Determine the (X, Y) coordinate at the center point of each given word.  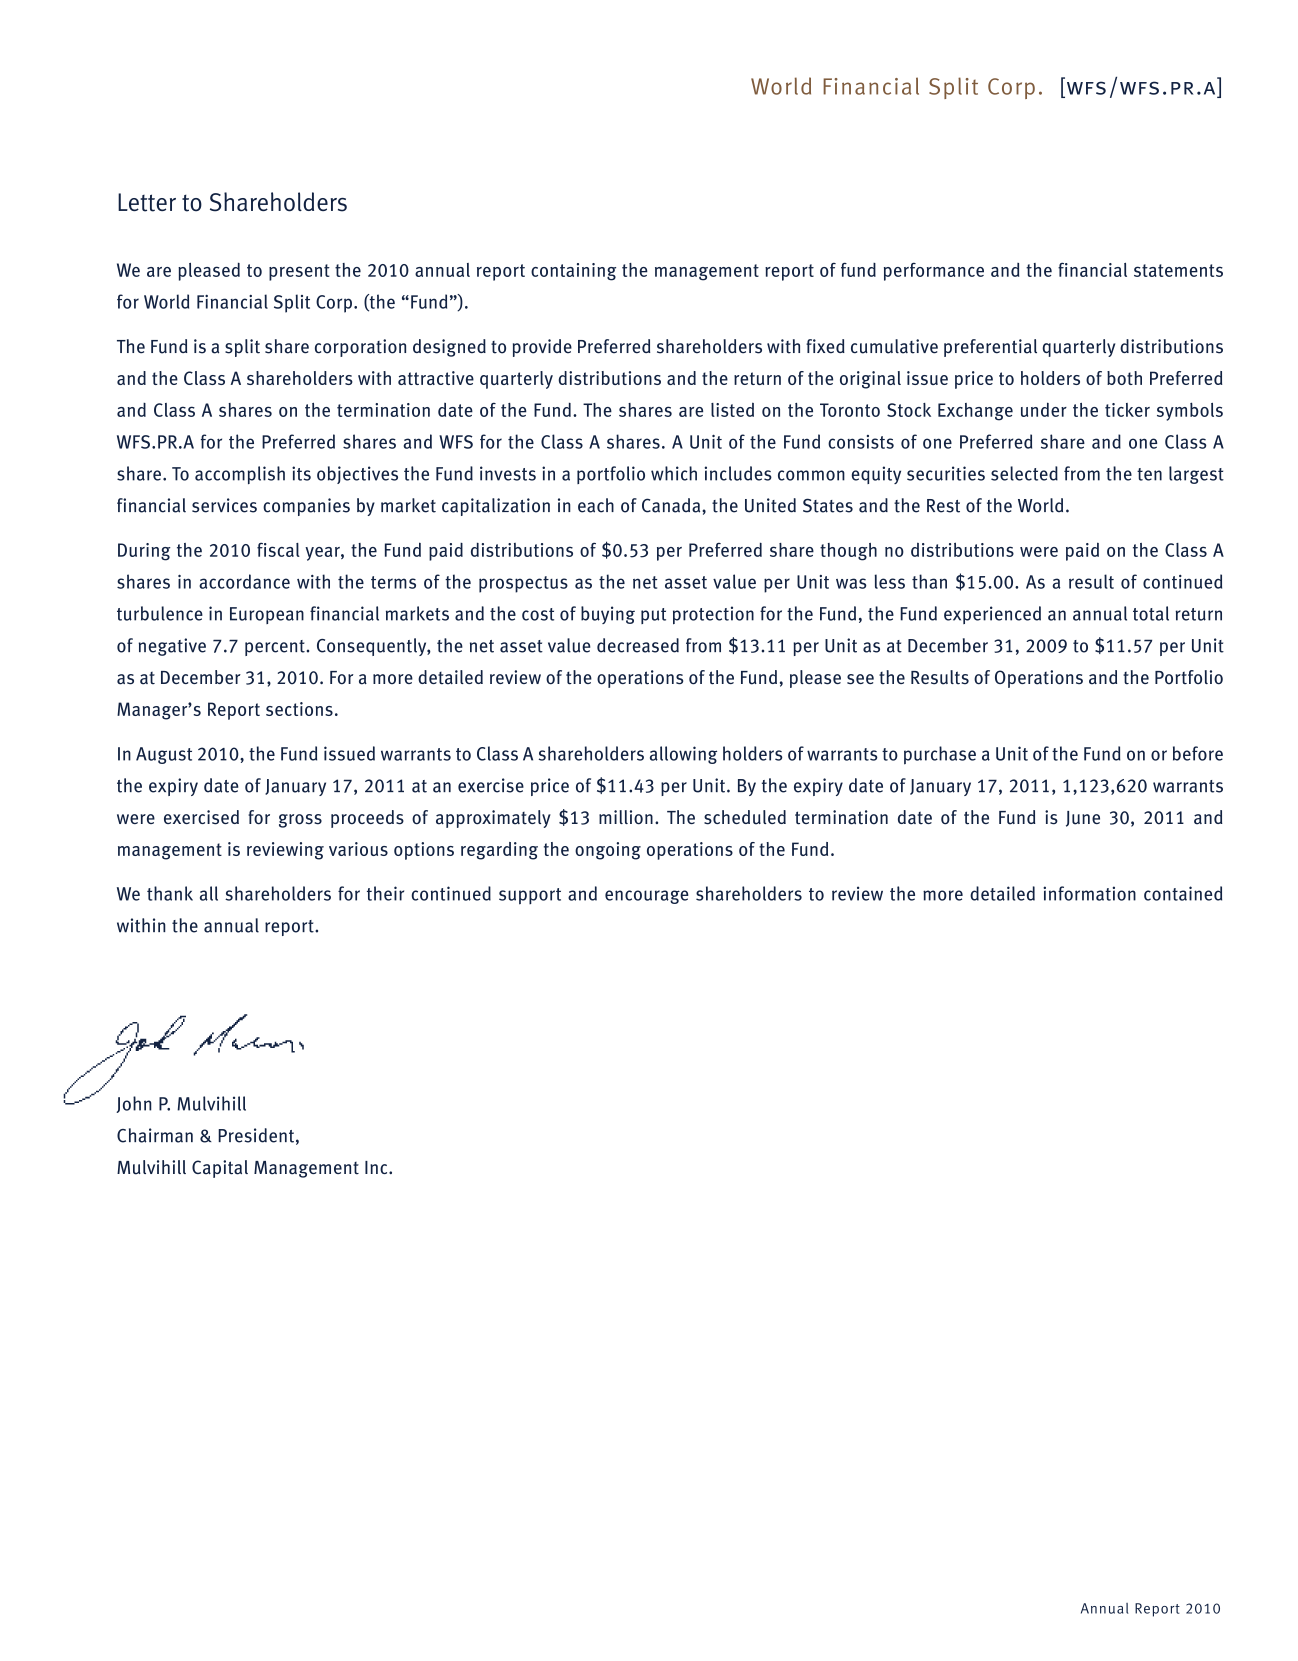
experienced (992, 615)
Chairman (155, 1135)
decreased (638, 645)
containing (573, 272)
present (299, 272)
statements (1178, 270)
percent (275, 648)
